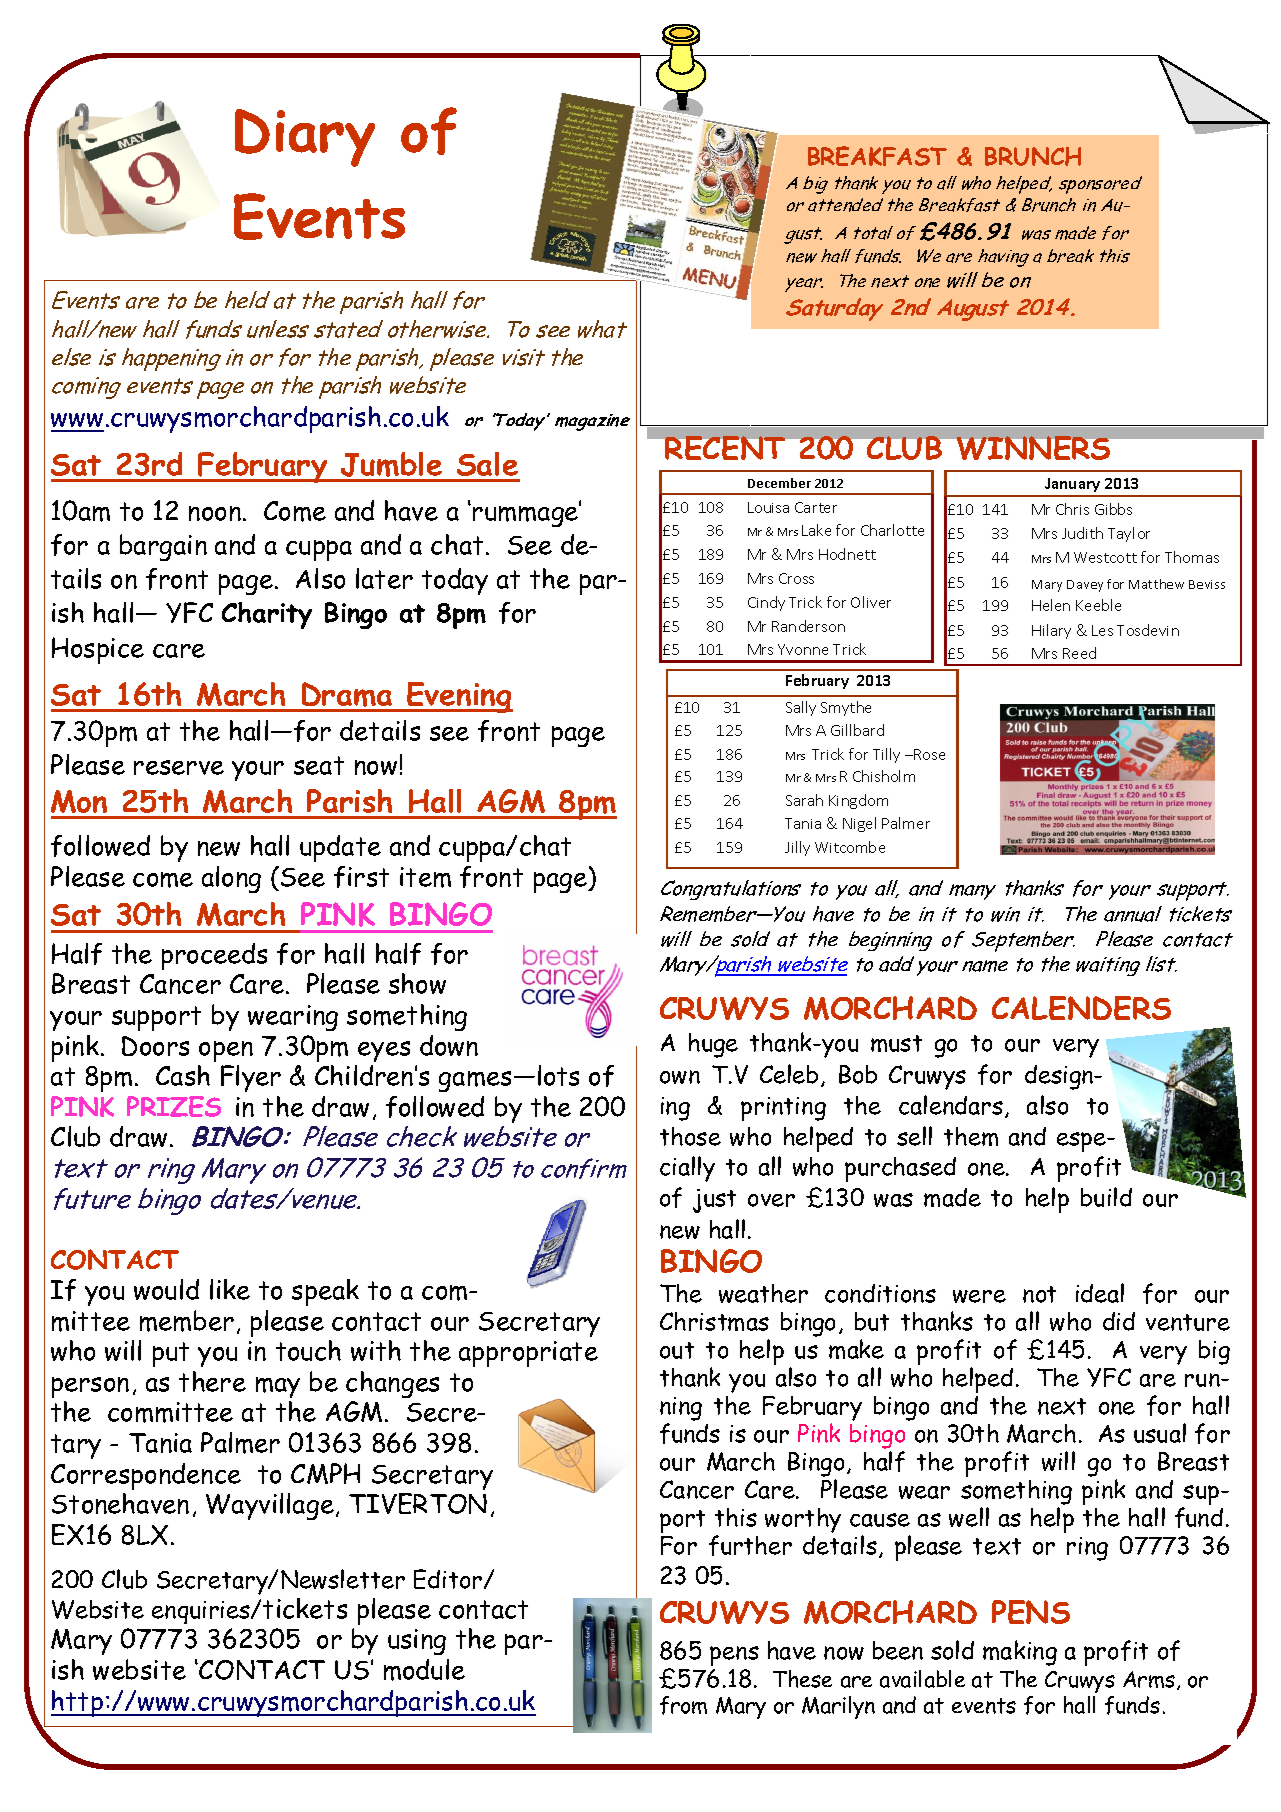  Describe the element at coordinates (683, 1705) in the screenshot. I see `from` at that location.
